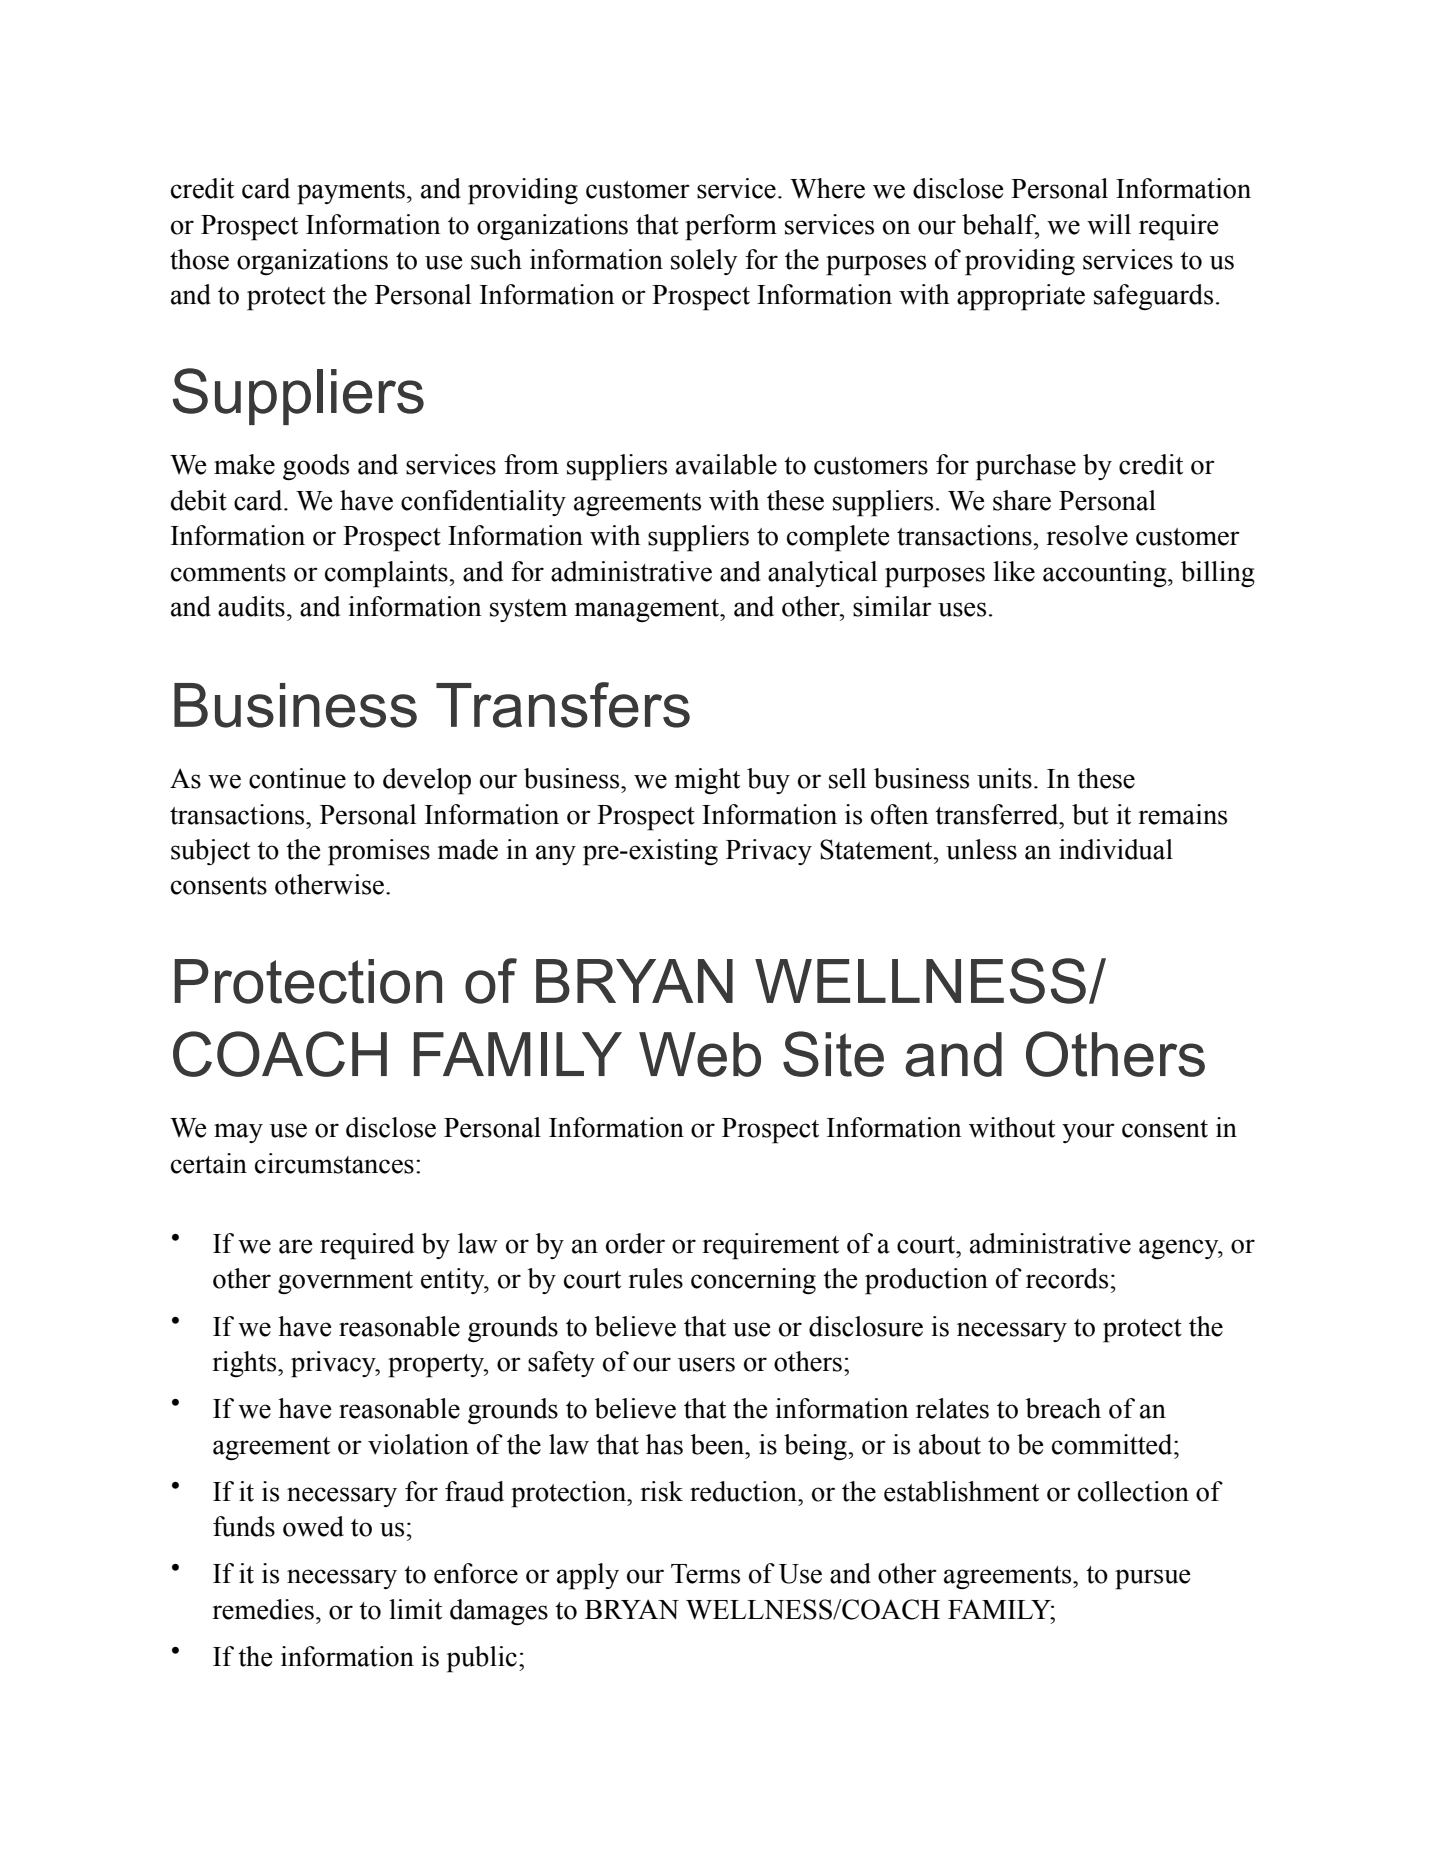  Describe the element at coordinates (1116, 849) in the screenshot. I see `individual` at that location.
